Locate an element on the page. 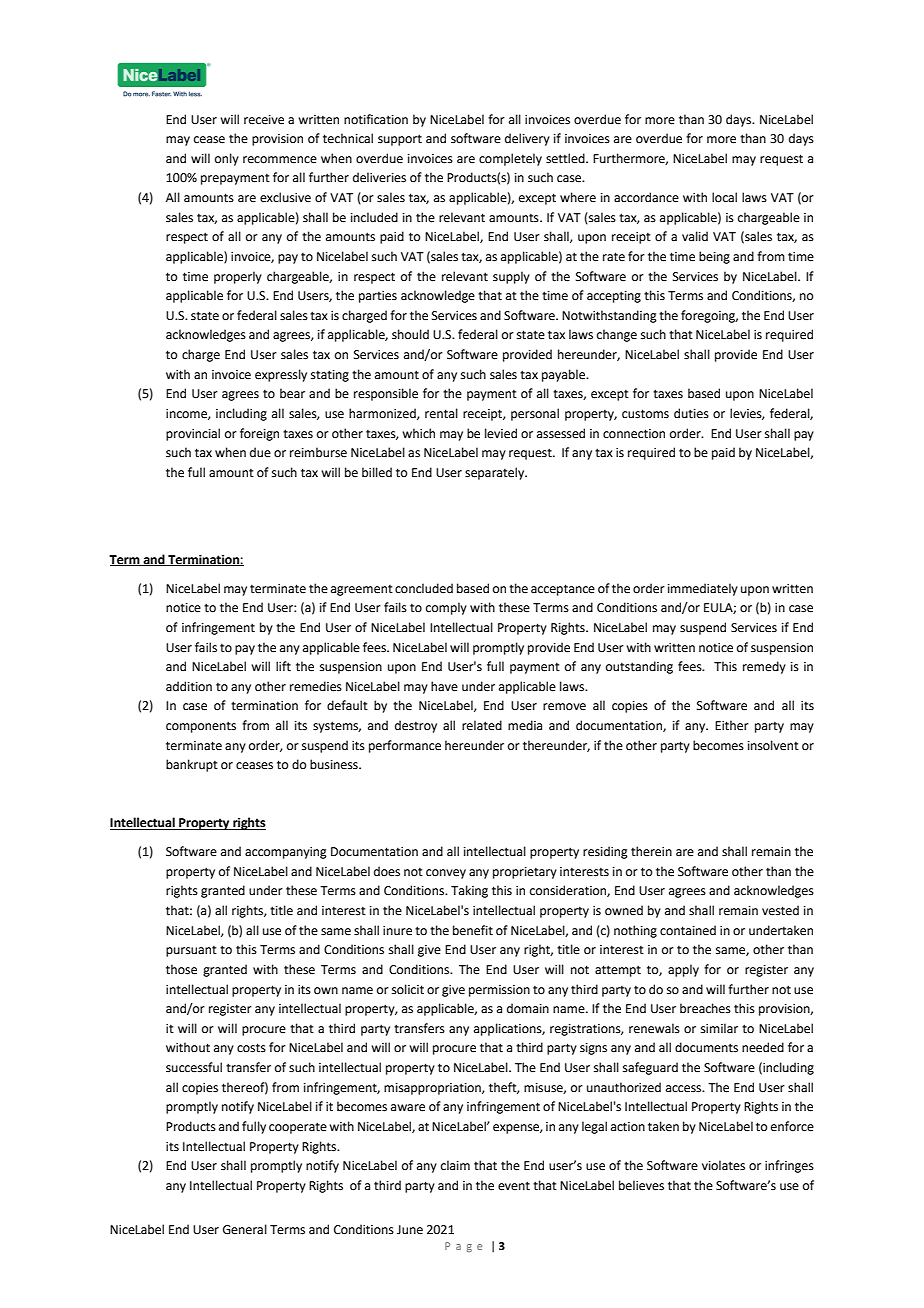 The height and width of the document is (1308, 924). local is located at coordinates (724, 197).
